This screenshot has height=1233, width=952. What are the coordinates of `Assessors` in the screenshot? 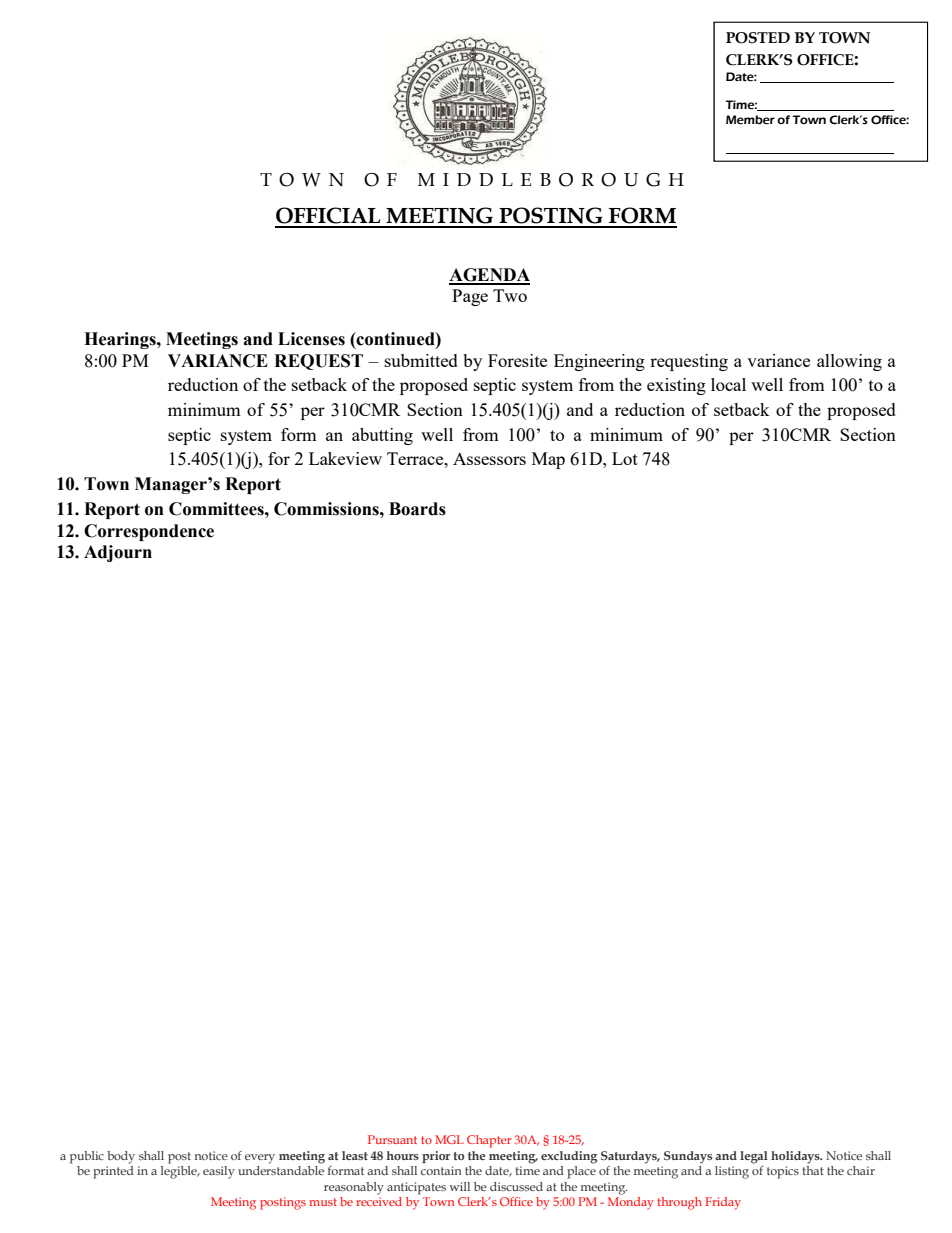 It's located at (489, 458).
